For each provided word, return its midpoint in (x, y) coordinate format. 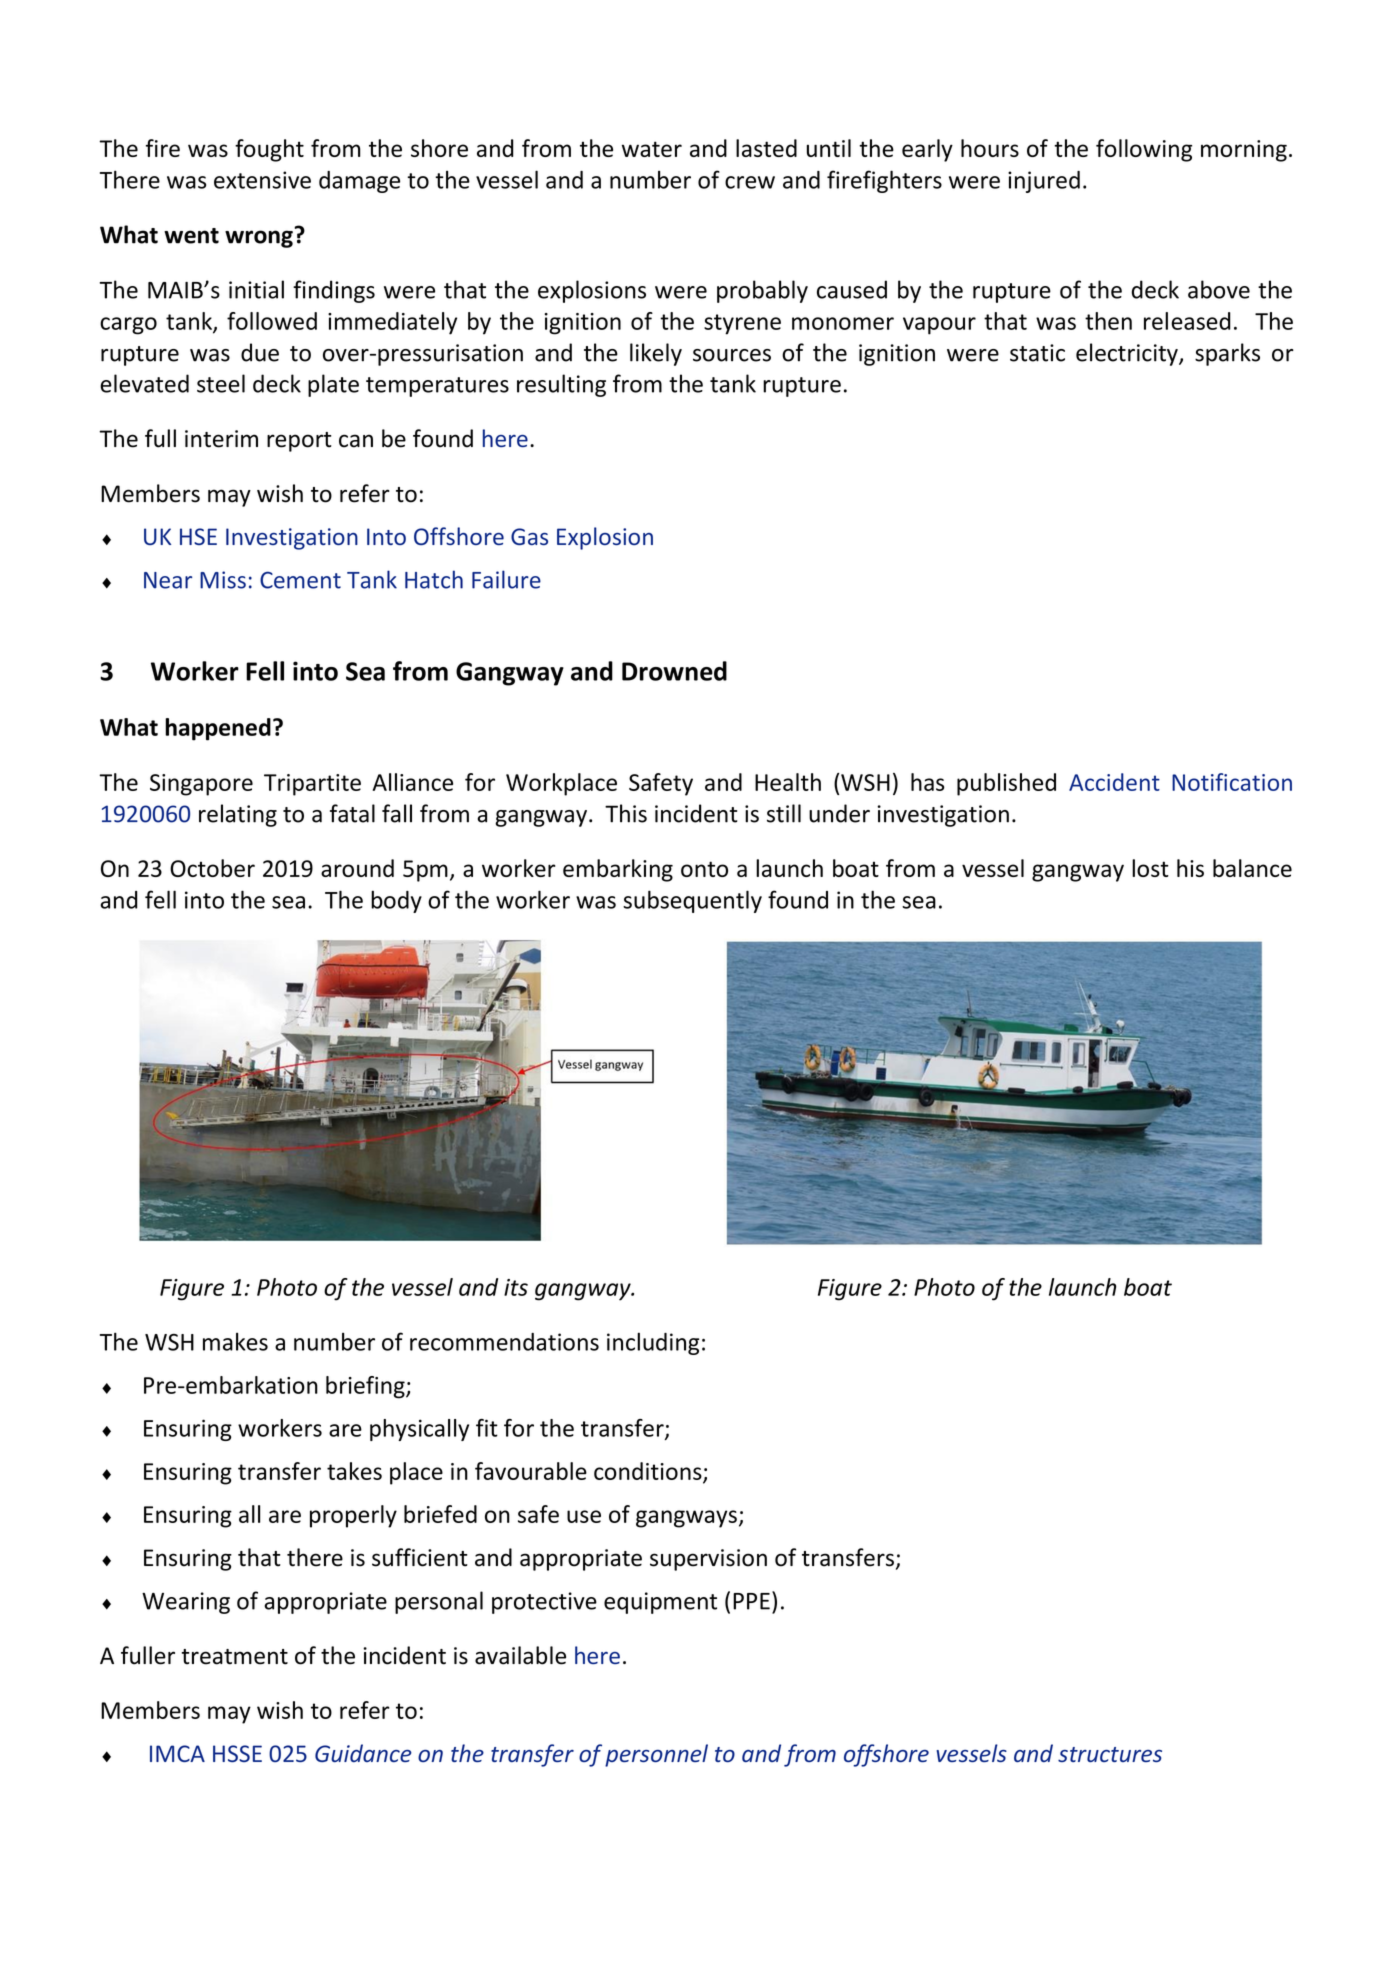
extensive (262, 180)
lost (1150, 868)
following (1144, 150)
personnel (656, 1755)
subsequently (692, 901)
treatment (235, 1657)
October (212, 868)
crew (750, 182)
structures (1110, 1754)
